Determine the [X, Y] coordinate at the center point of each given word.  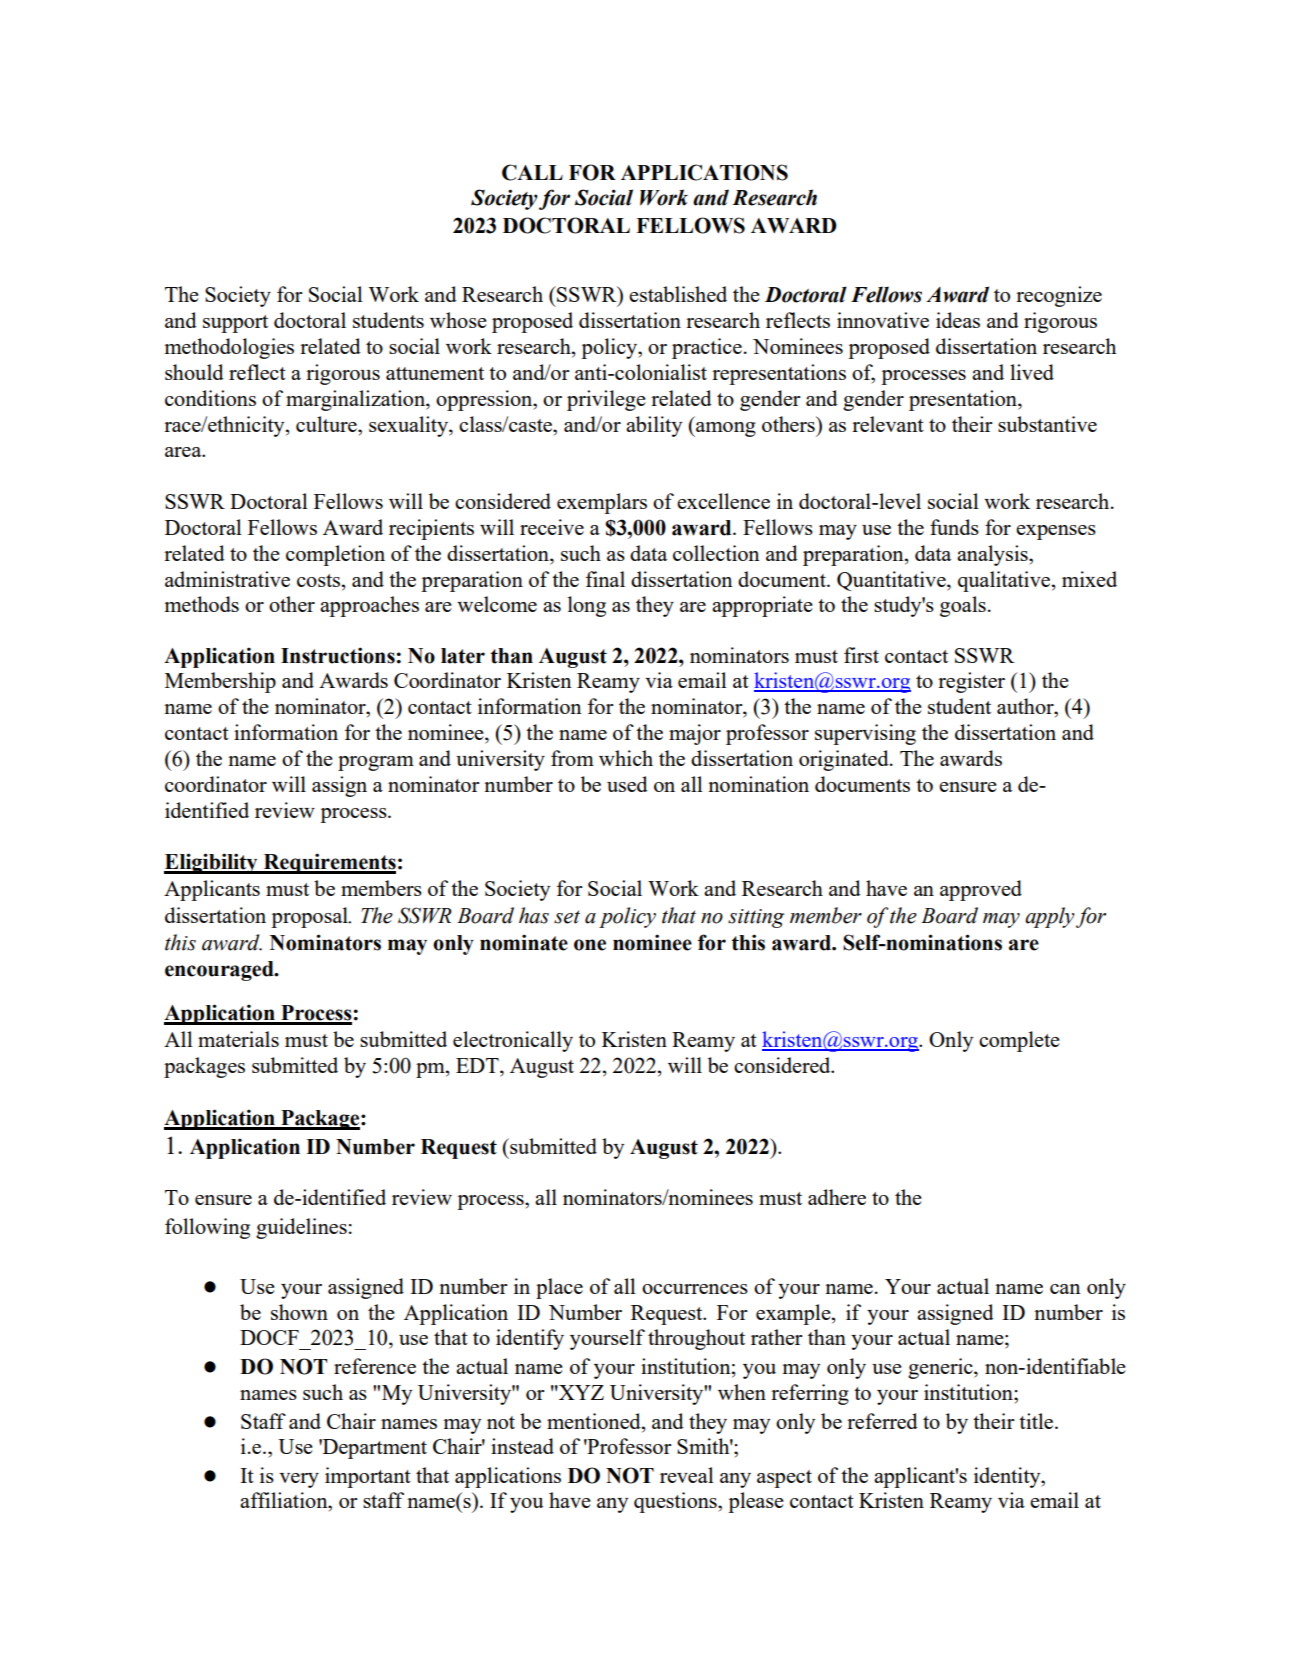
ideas [958, 320]
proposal [310, 917]
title [1037, 1421]
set [567, 917]
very [299, 1480]
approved [981, 890]
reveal [687, 1475]
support [235, 324]
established [678, 294]
